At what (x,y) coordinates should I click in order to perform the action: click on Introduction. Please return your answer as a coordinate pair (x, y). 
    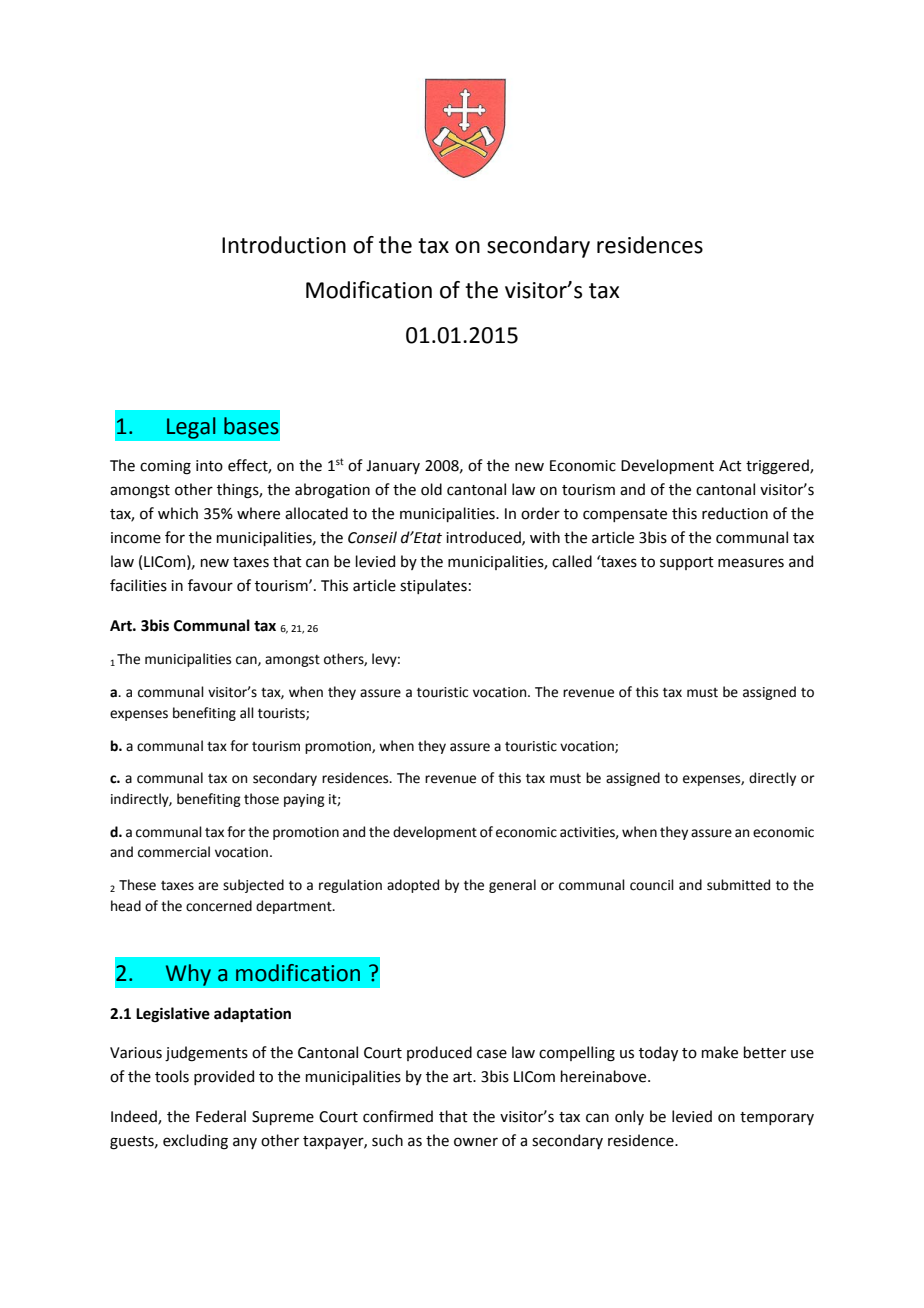
    Looking at the image, I should click on (284, 245).
